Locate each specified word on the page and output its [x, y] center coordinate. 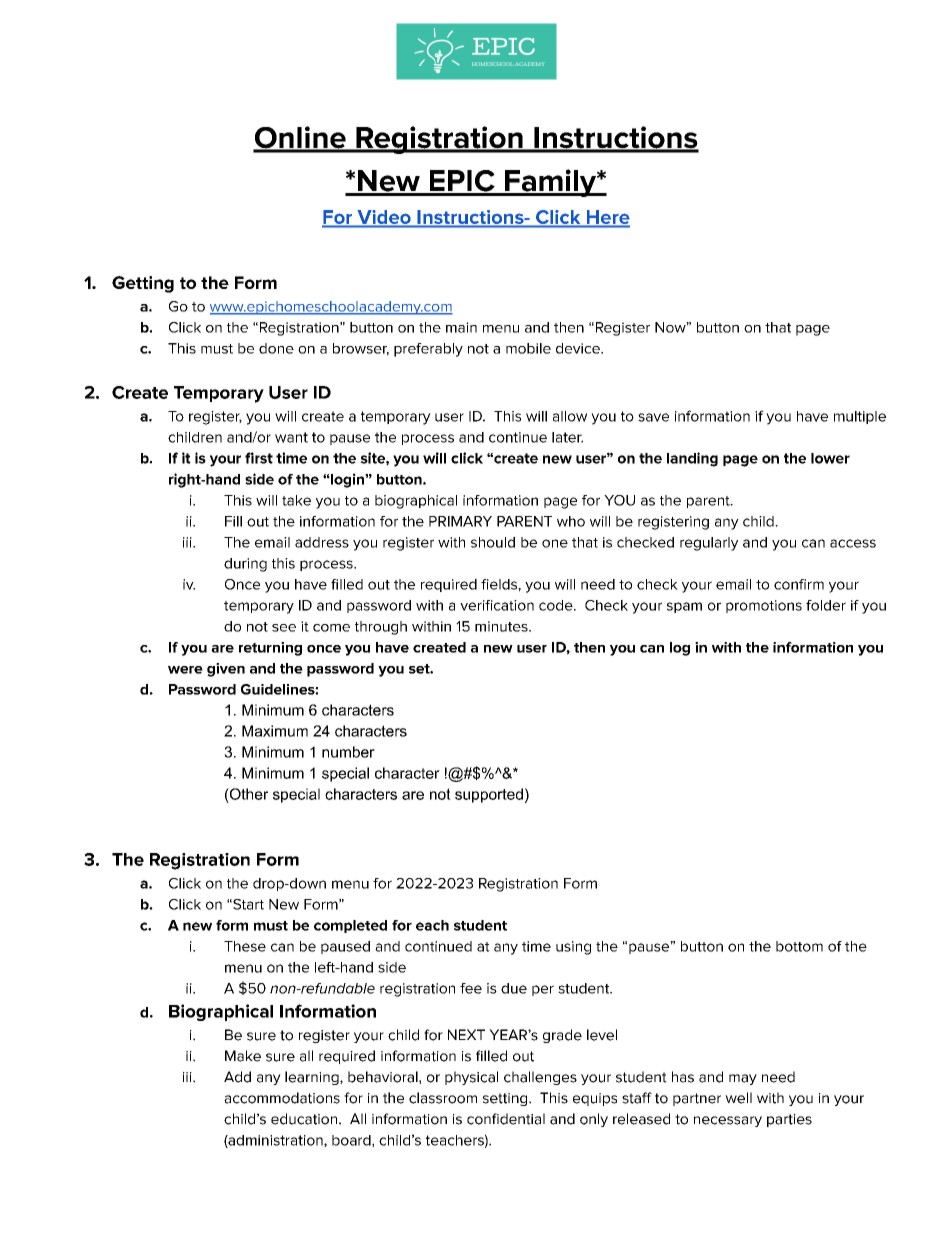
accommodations [282, 1098]
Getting [143, 284]
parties [789, 1120]
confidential [506, 1119]
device [579, 348]
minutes [502, 626]
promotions [764, 606]
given [226, 670]
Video [384, 217]
